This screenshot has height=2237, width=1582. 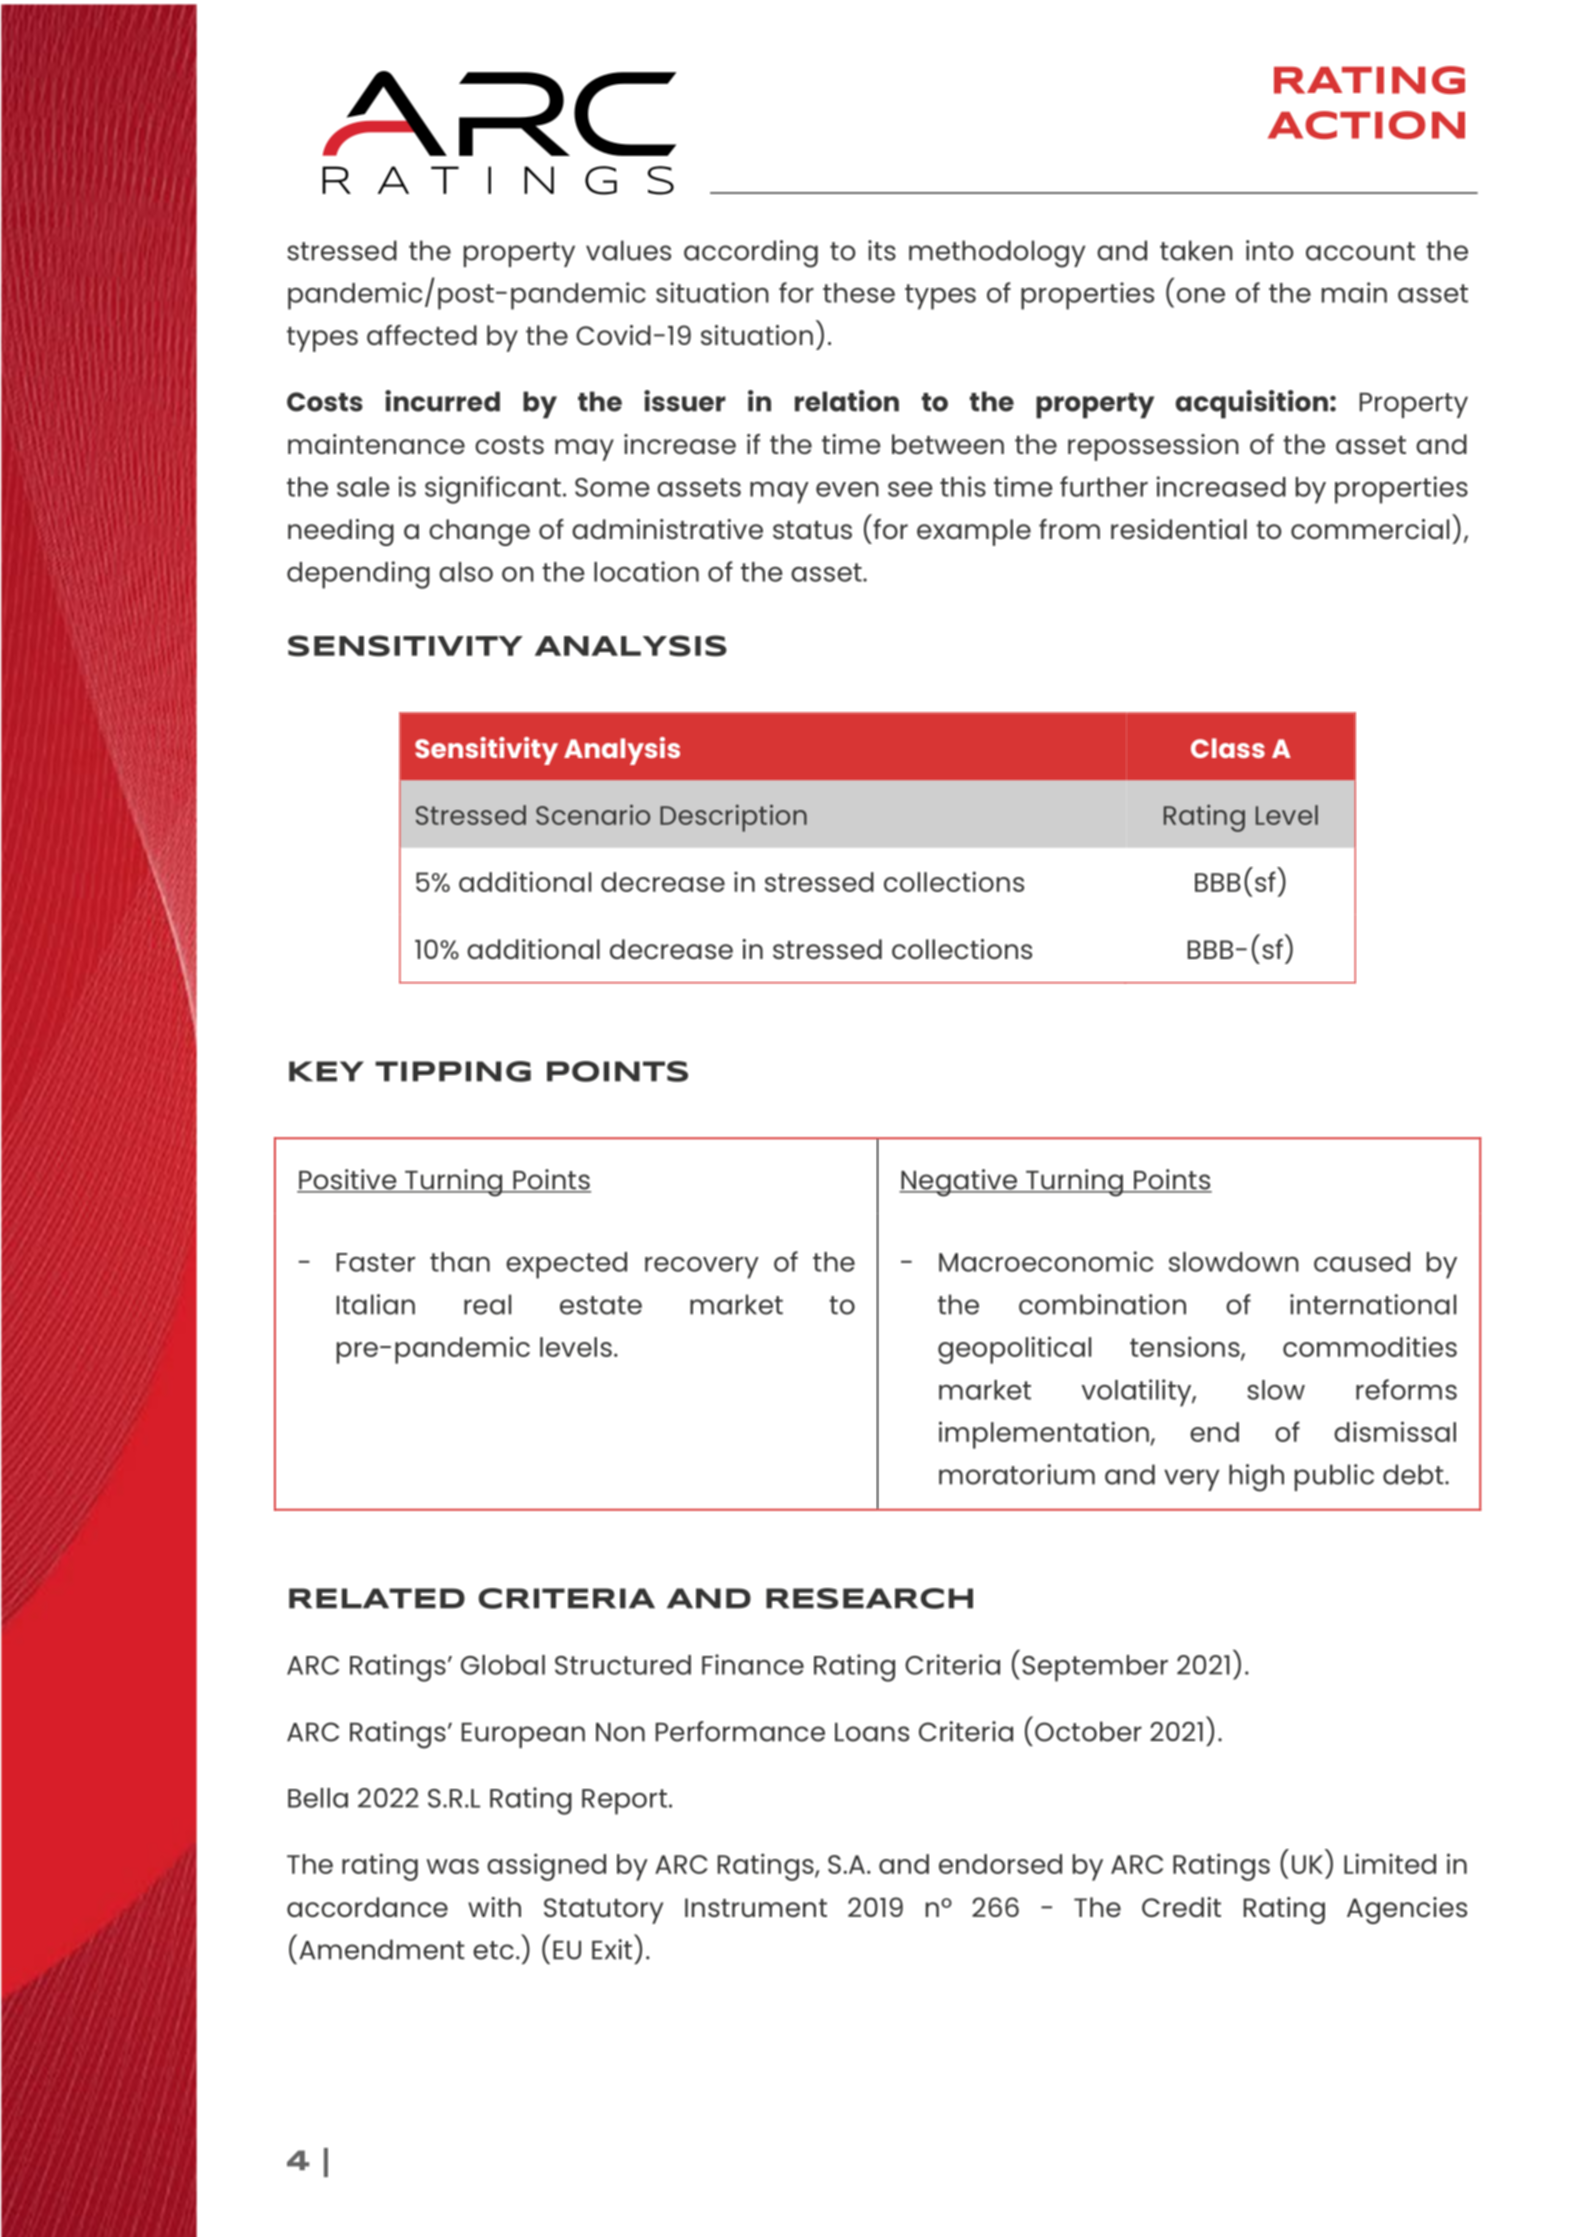 What do you see at coordinates (1362, 1262) in the screenshot?
I see `caused` at bounding box center [1362, 1262].
